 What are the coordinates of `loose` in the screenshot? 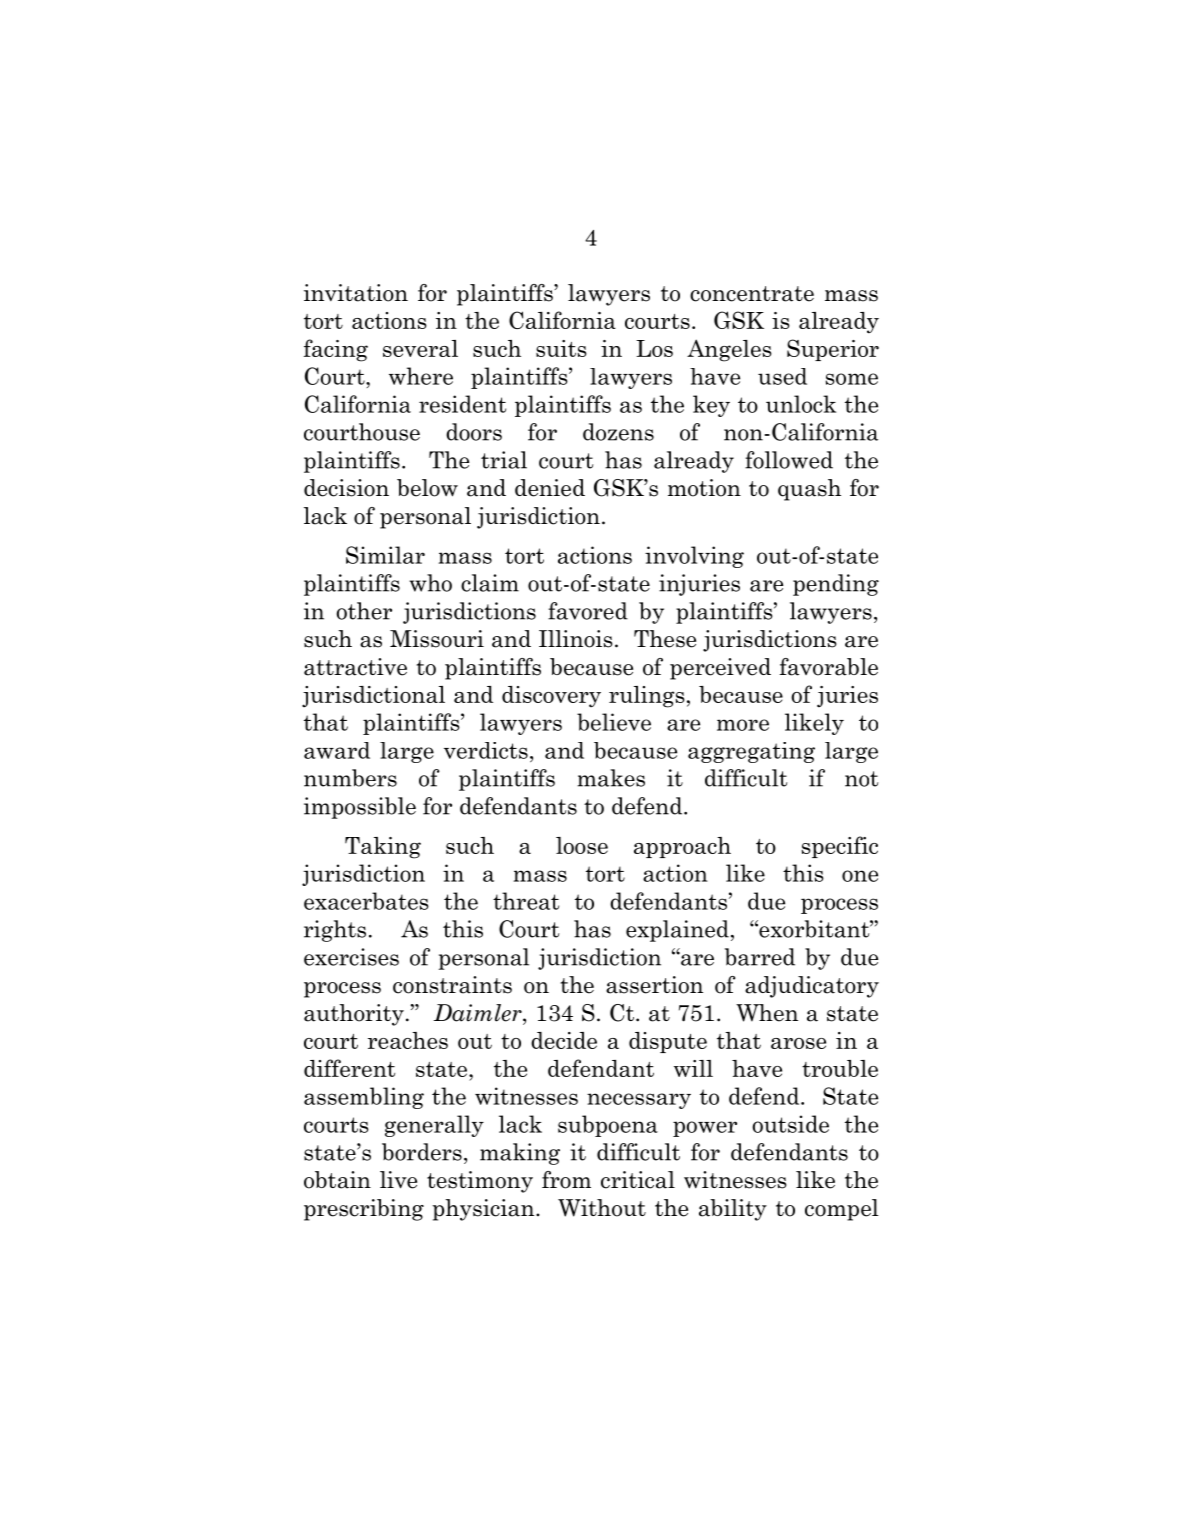 It's located at (582, 845).
